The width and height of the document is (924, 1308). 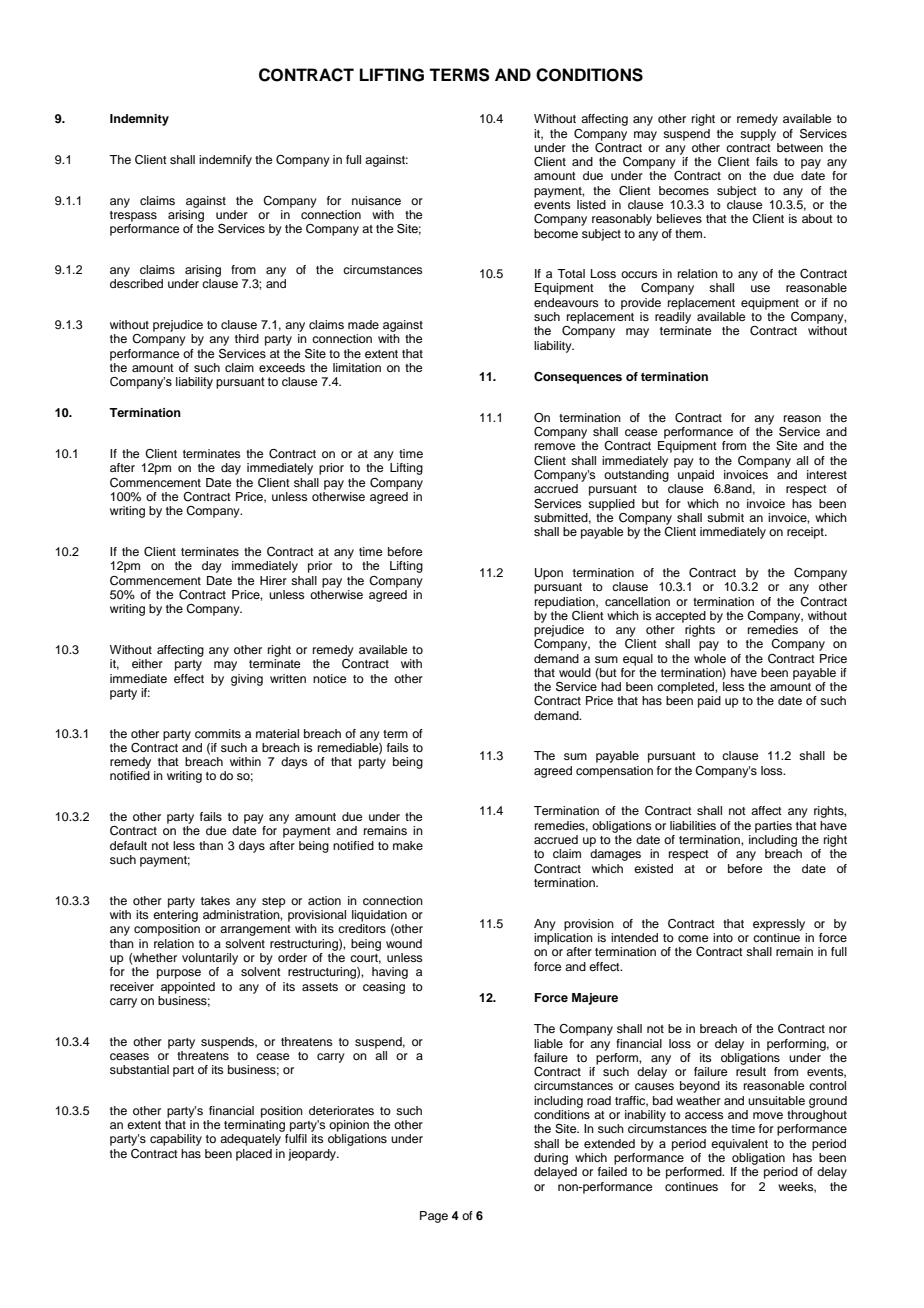 I want to click on placed, so click(x=254, y=1155).
